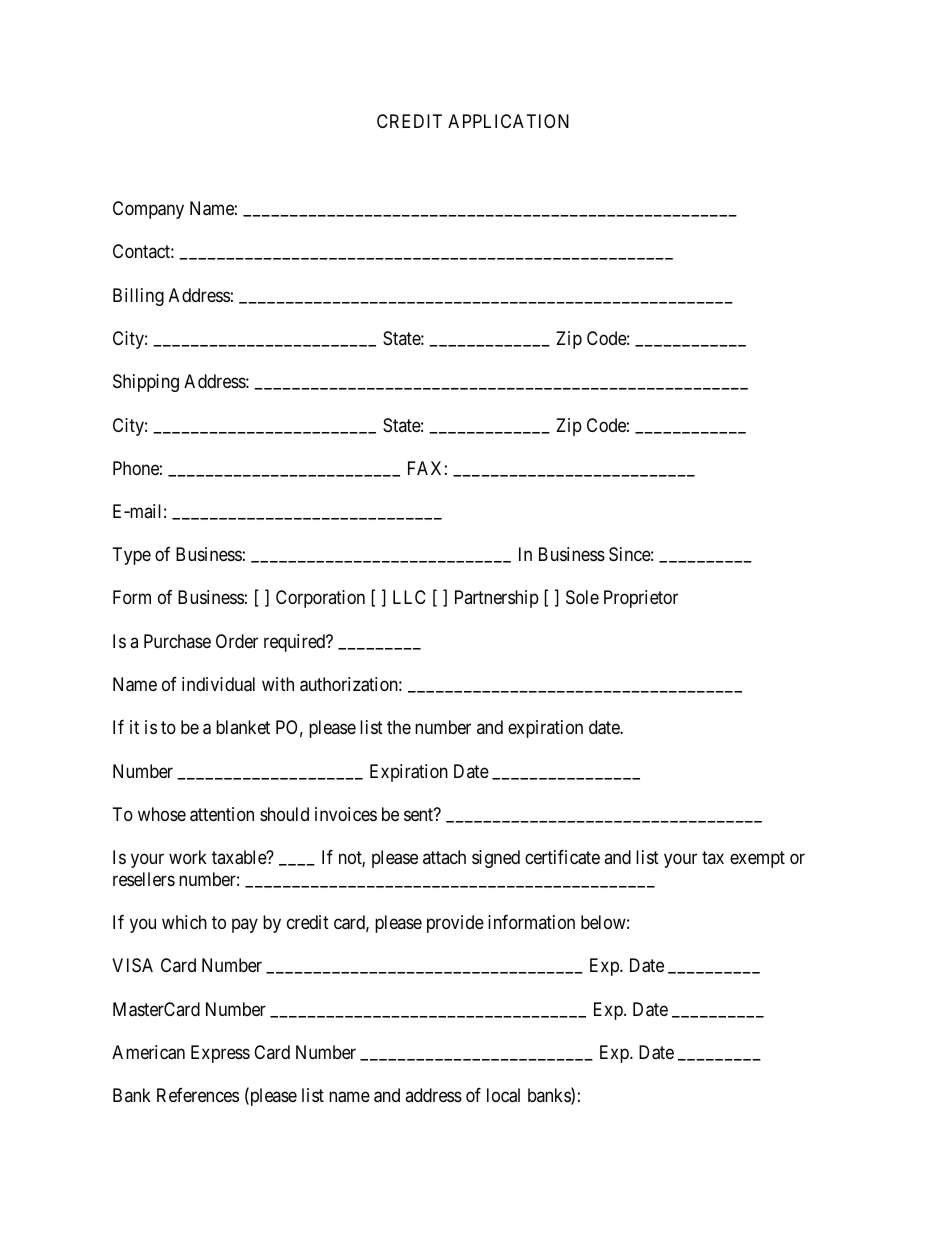 The width and height of the screenshot is (952, 1233). I want to click on local, so click(503, 1095).
